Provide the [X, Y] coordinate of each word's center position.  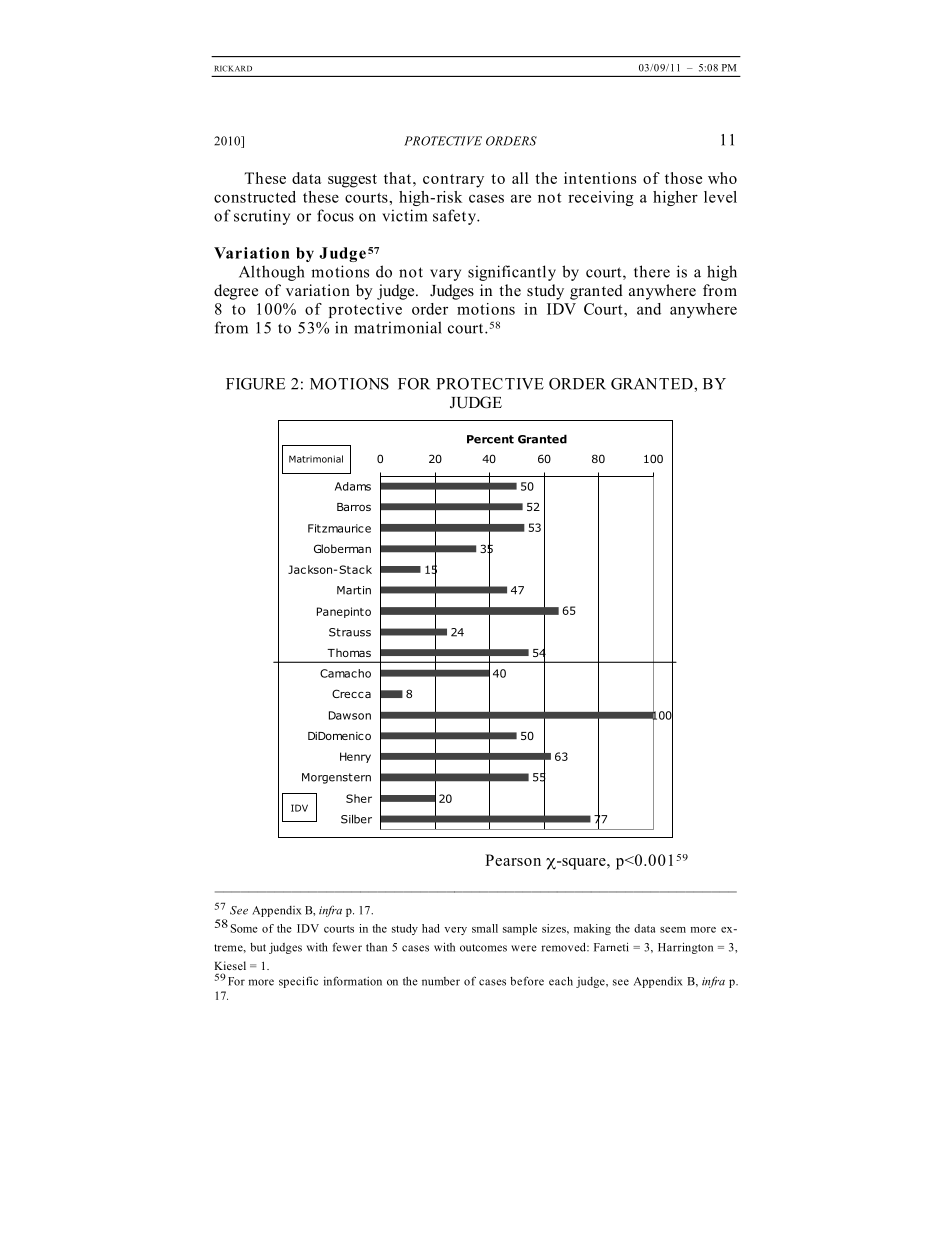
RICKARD [233, 68]
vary [445, 275]
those [683, 178]
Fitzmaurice [339, 528]
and [649, 309]
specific [298, 982]
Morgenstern [336, 778]
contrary [453, 181]
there [652, 271]
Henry [355, 757]
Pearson [513, 860]
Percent [490, 439]
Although [272, 273]
